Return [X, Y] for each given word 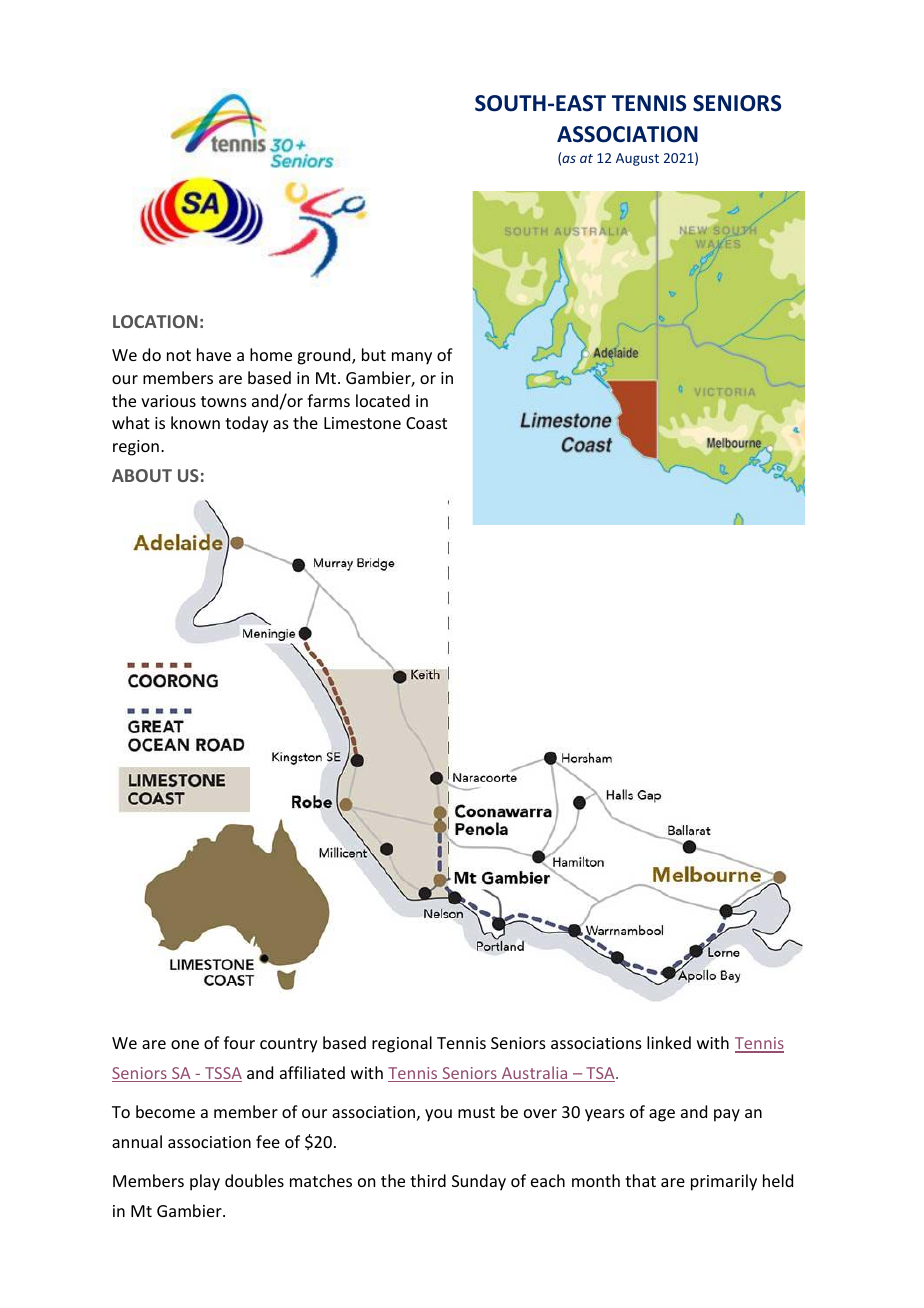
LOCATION [155, 321]
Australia [534, 1074]
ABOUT [142, 475]
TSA [600, 1074]
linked [669, 1042]
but [374, 354]
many [412, 358]
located [383, 400]
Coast [426, 423]
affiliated [312, 1072]
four [239, 1042]
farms [328, 400]
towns [224, 401]
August [637, 159]
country [289, 1045]
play [205, 1182]
